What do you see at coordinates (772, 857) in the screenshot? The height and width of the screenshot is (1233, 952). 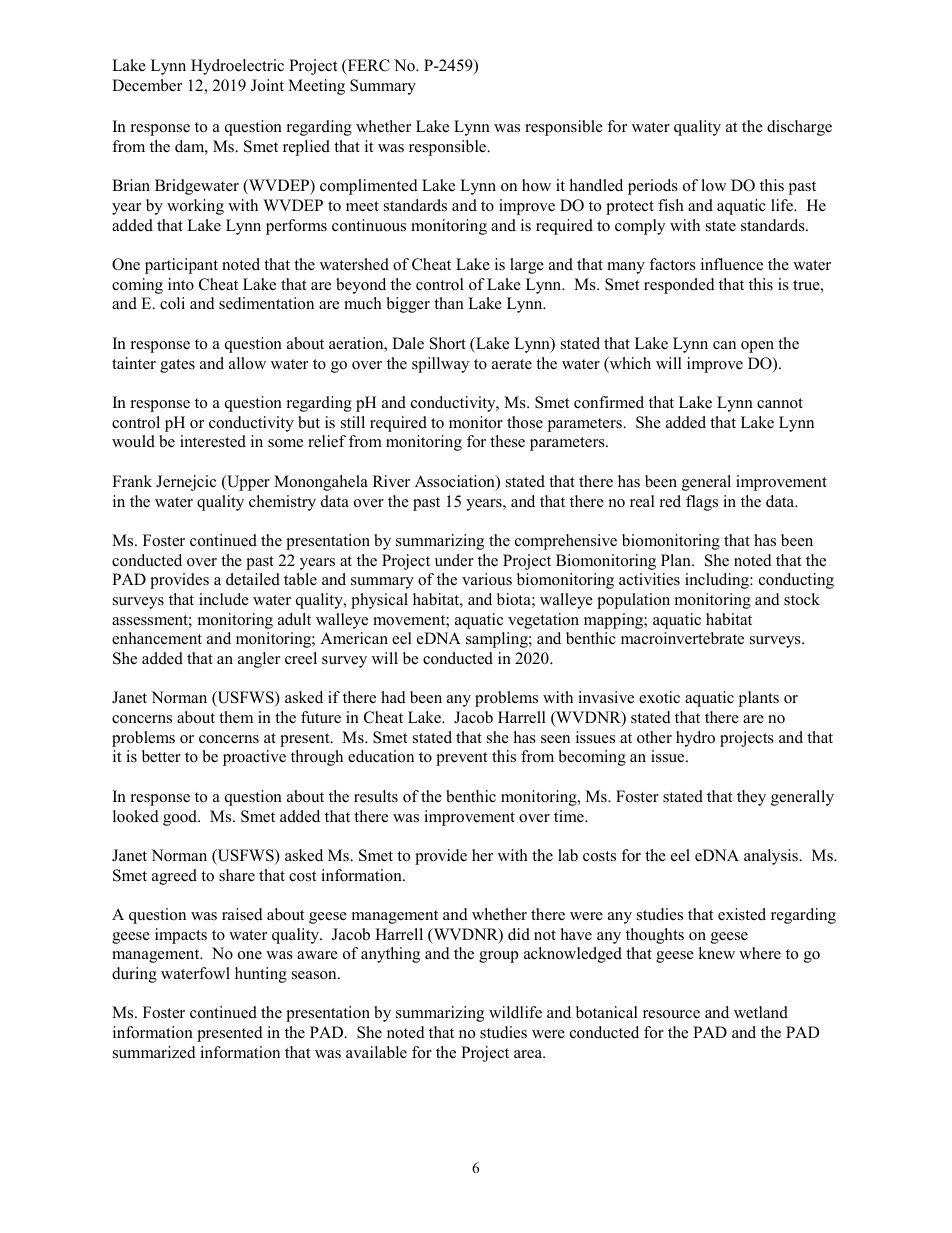 I see `analysis` at bounding box center [772, 857].
